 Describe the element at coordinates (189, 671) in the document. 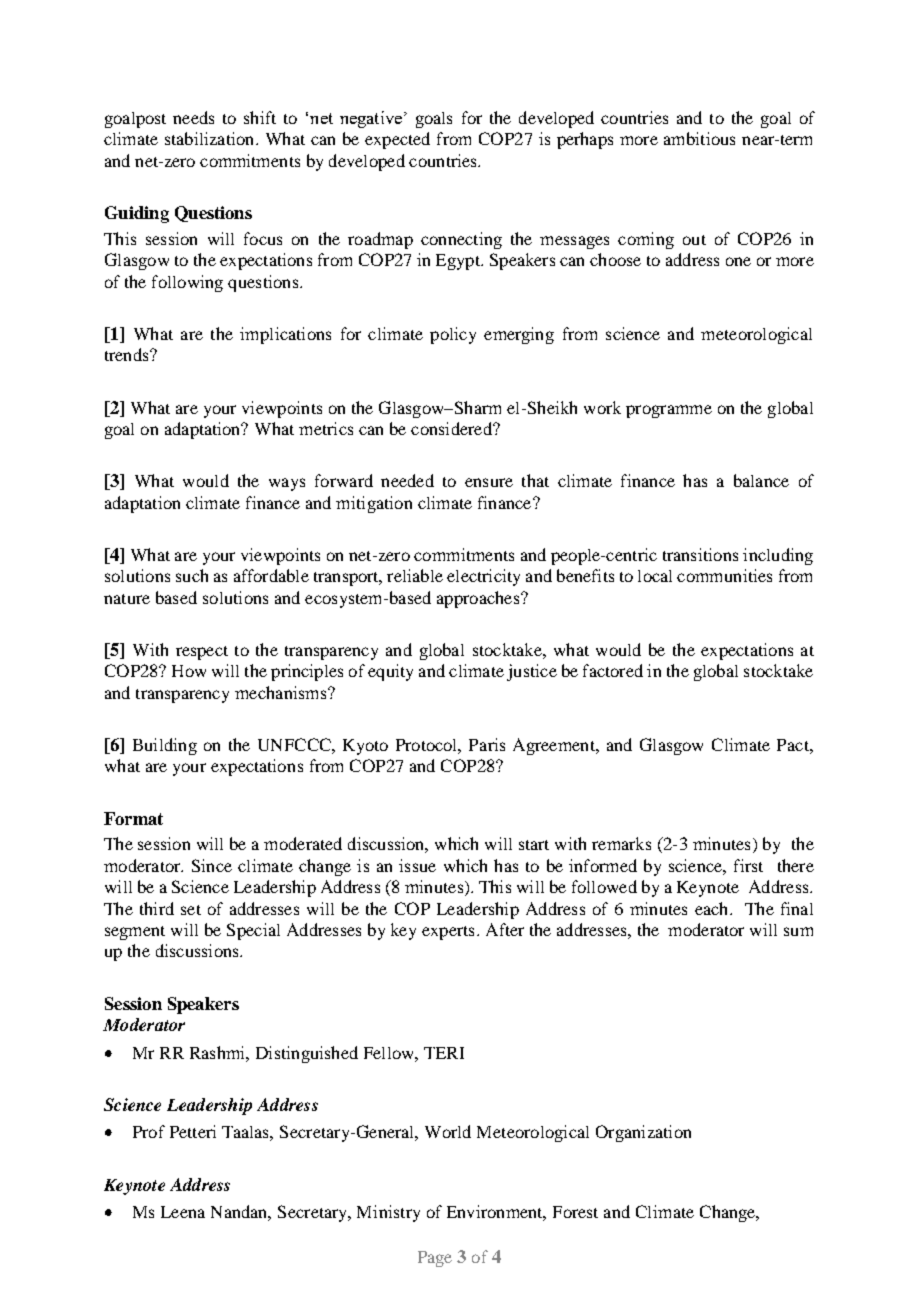

I see `How` at that location.
